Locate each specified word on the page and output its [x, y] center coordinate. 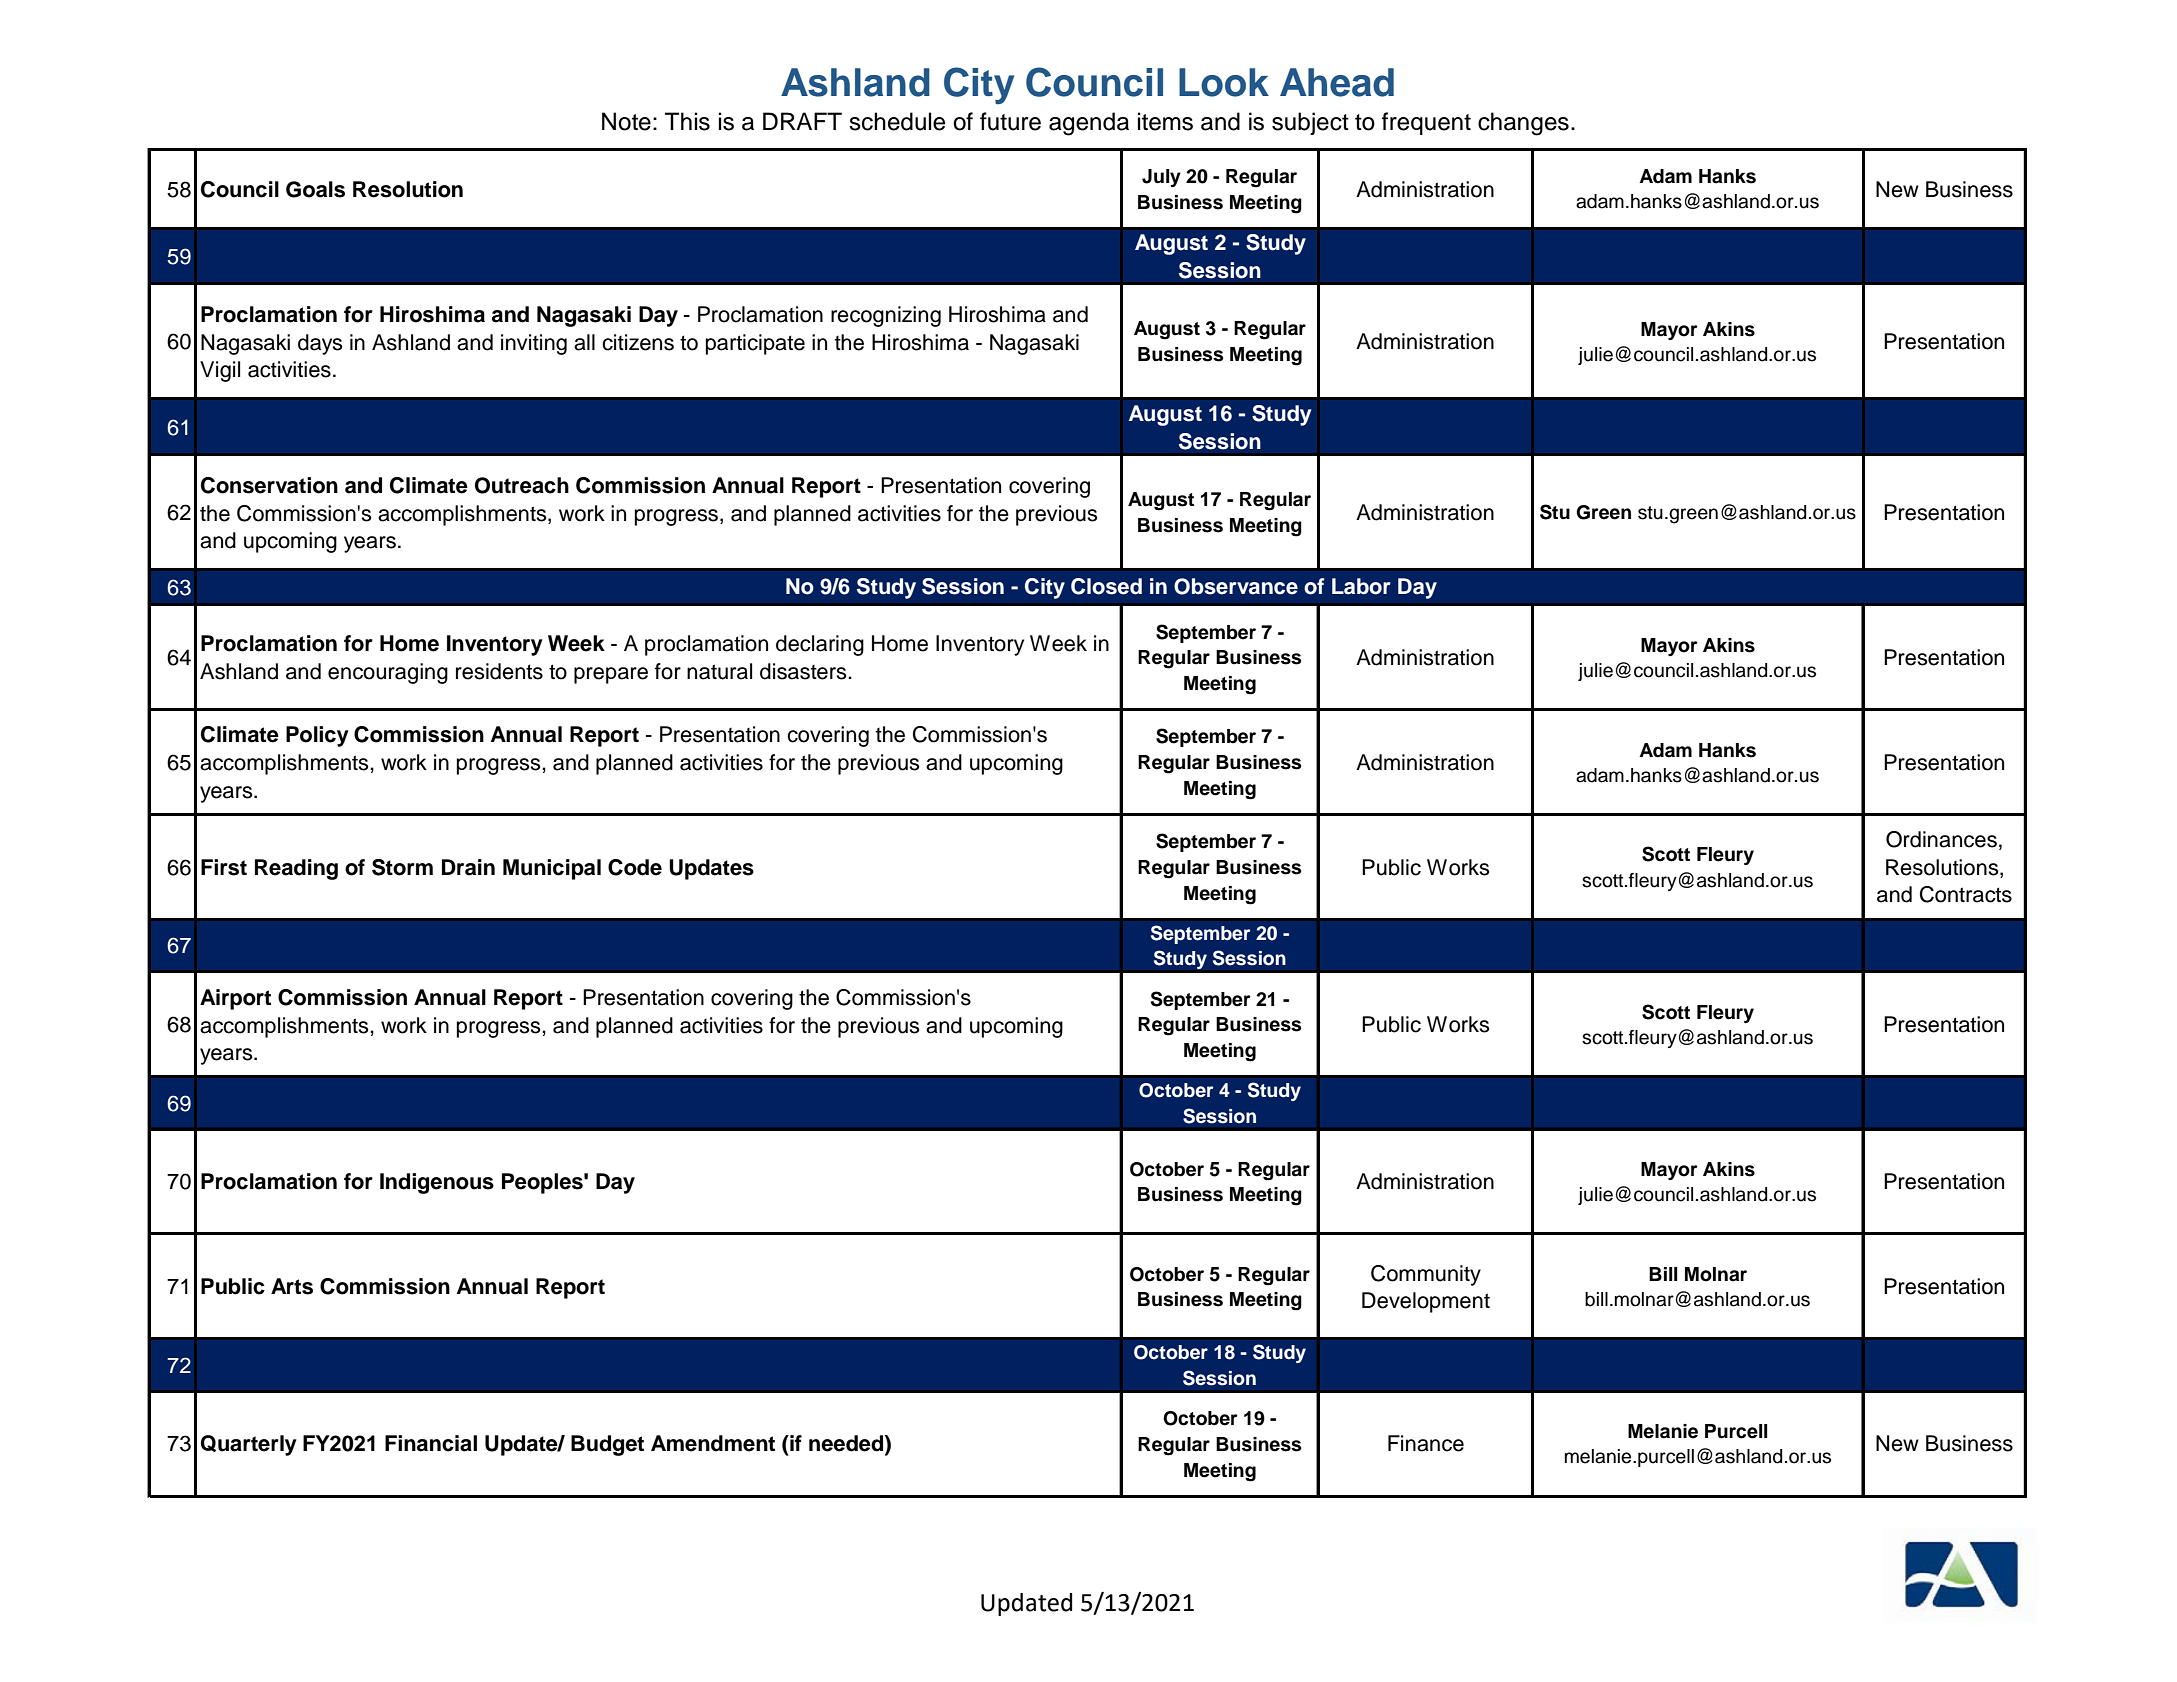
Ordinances [1941, 839]
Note [626, 121]
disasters [804, 671]
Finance [1426, 1443]
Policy [317, 736]
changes [1523, 124]
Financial [431, 1443]
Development [1426, 1302]
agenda [1089, 124]
